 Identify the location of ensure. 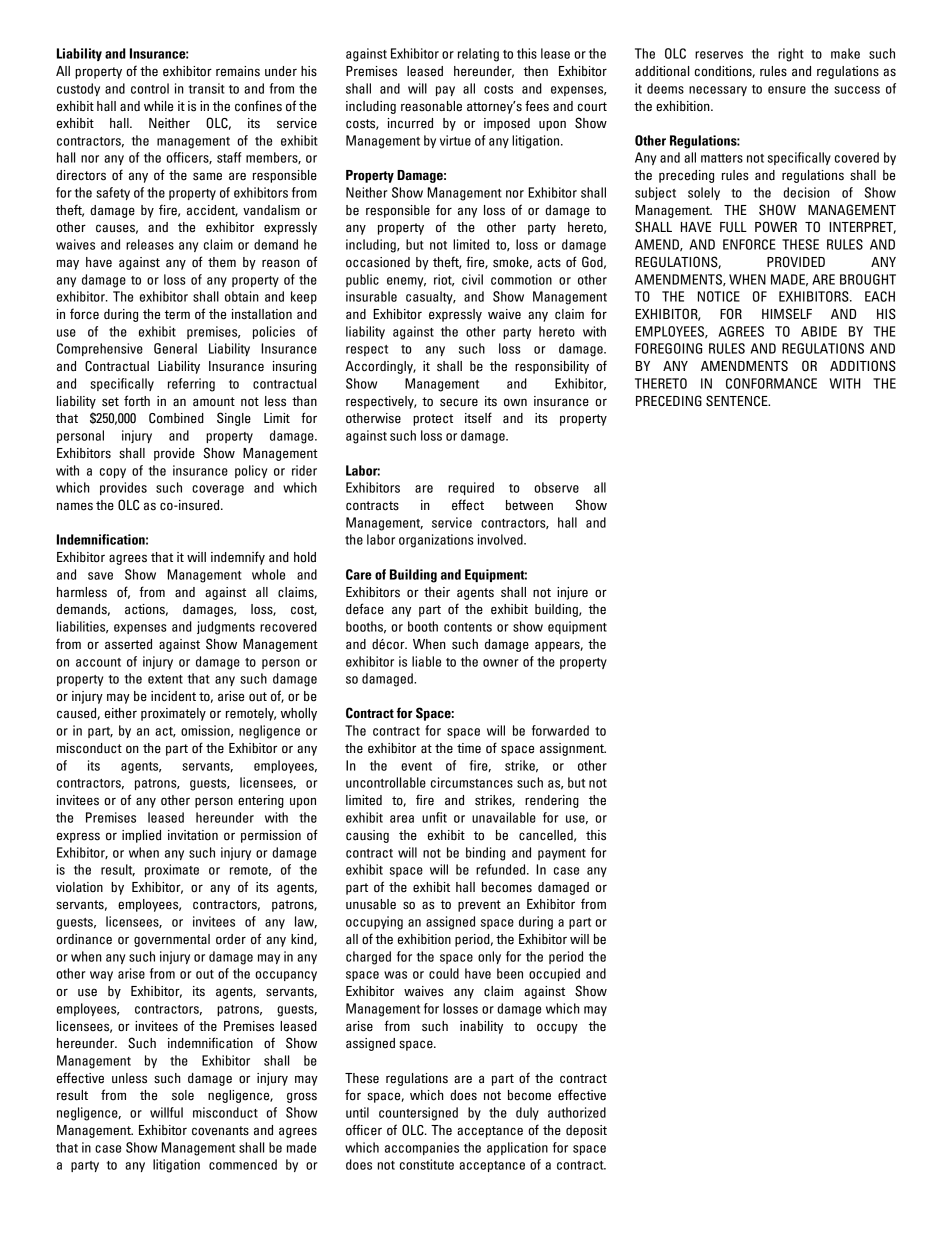
(787, 90).
